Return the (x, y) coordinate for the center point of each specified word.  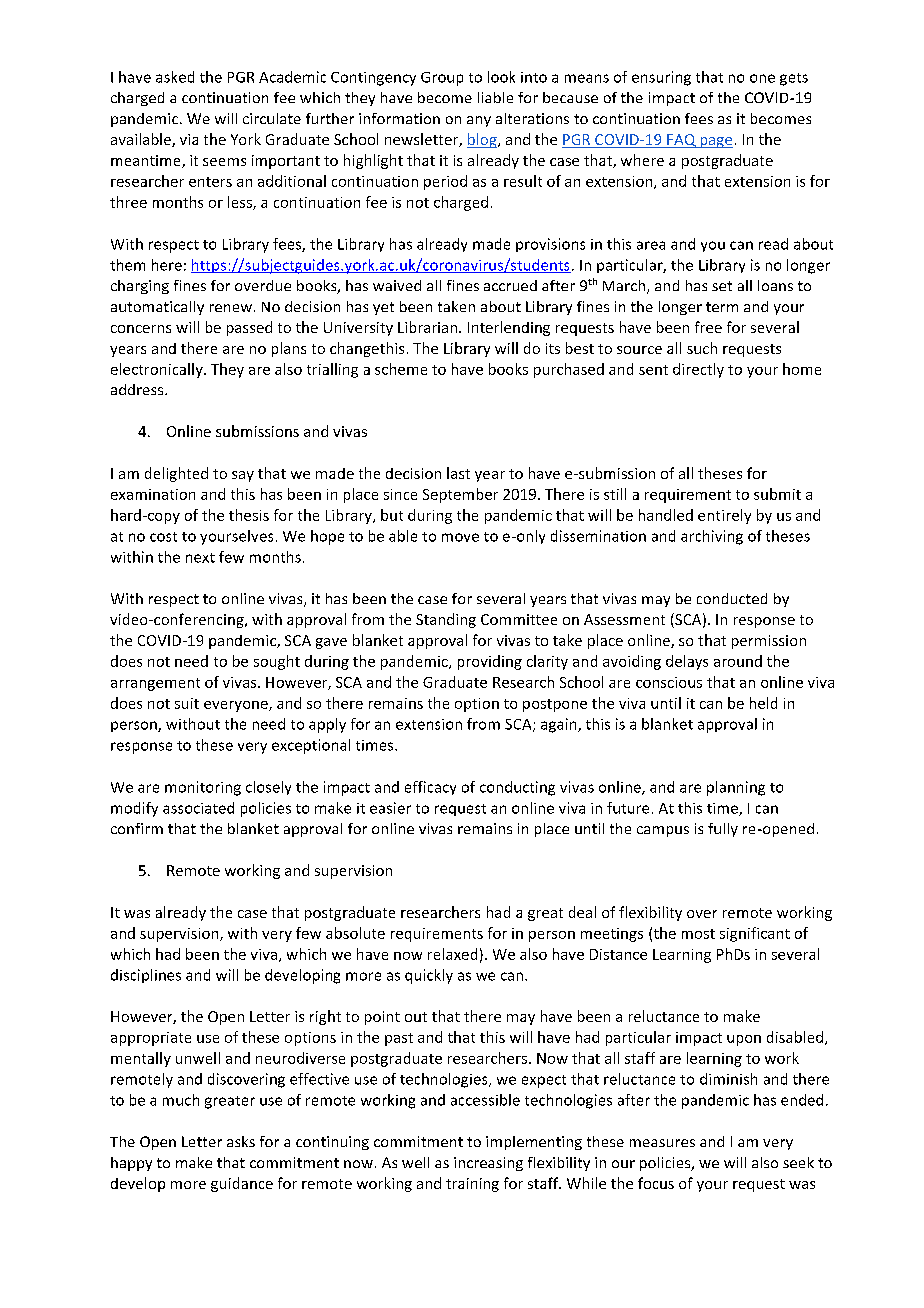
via (189, 139)
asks (241, 1141)
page (715, 142)
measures (662, 1143)
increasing (488, 1164)
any (479, 121)
